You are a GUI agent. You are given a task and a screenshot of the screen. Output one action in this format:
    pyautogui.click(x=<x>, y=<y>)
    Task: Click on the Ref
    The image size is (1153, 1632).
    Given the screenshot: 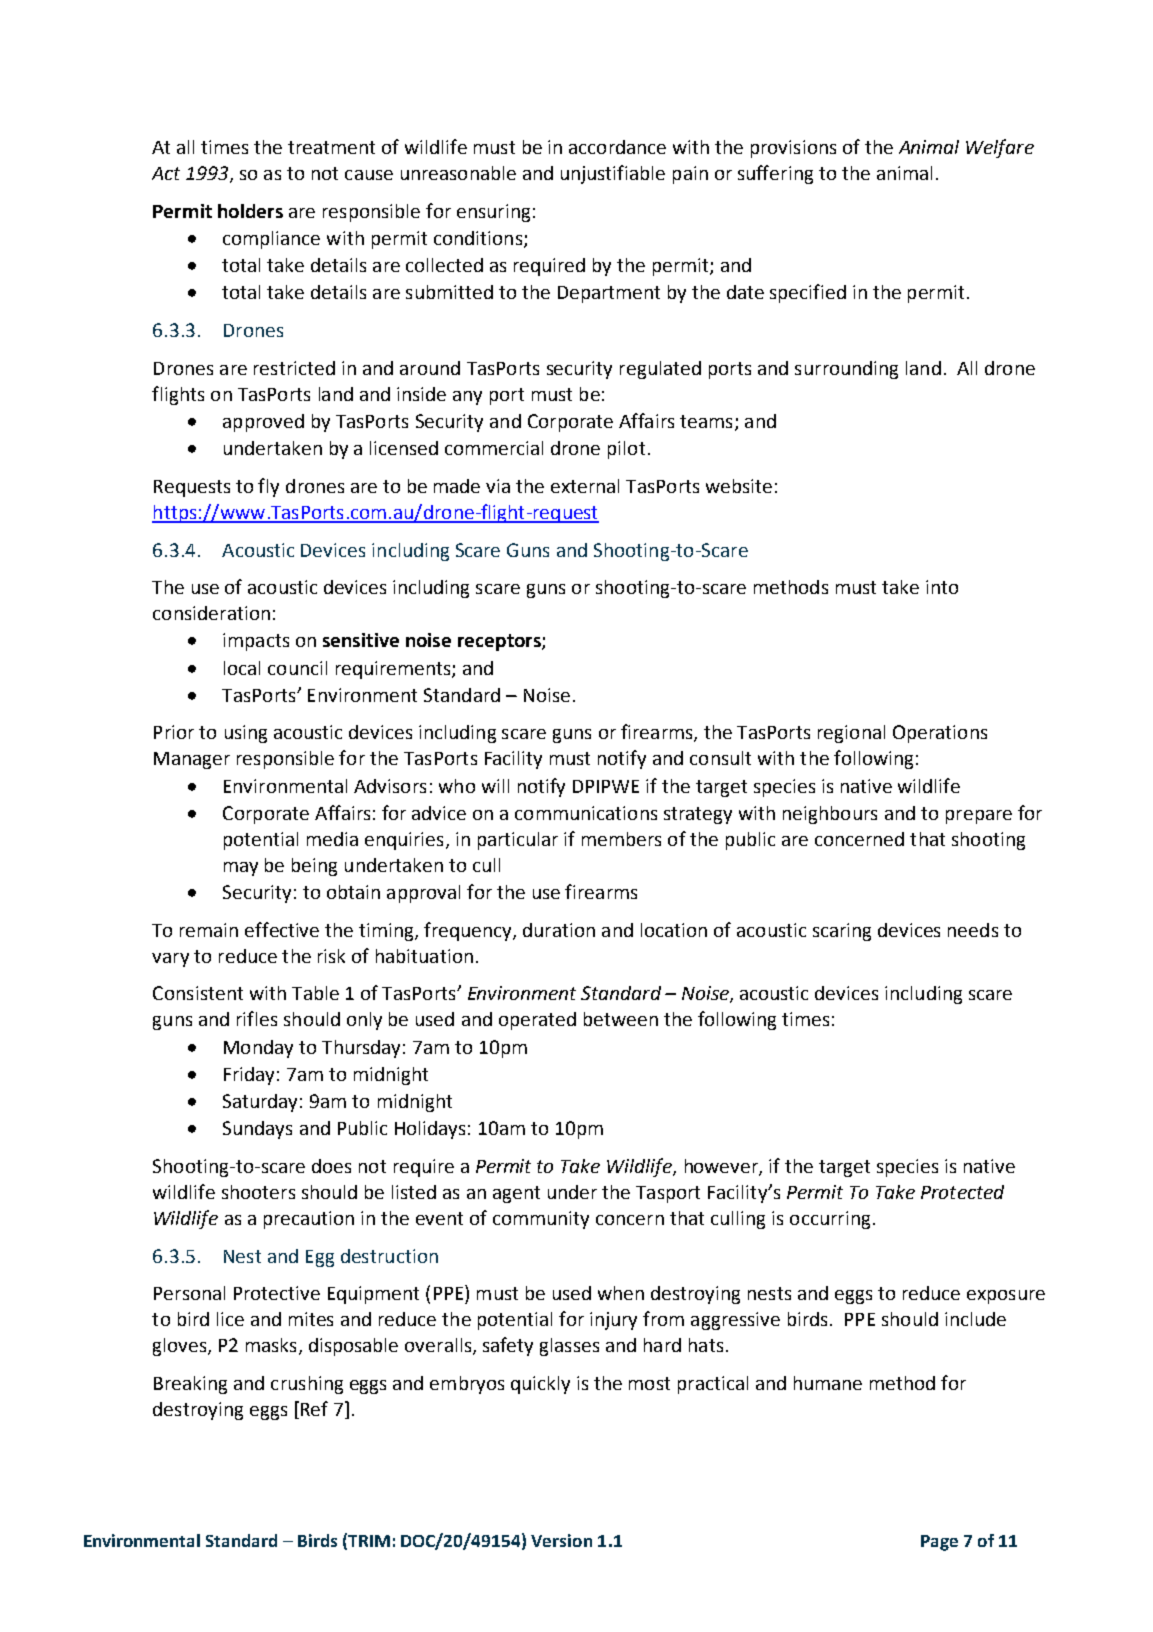 What is the action you would take?
    pyautogui.click(x=314, y=1408)
